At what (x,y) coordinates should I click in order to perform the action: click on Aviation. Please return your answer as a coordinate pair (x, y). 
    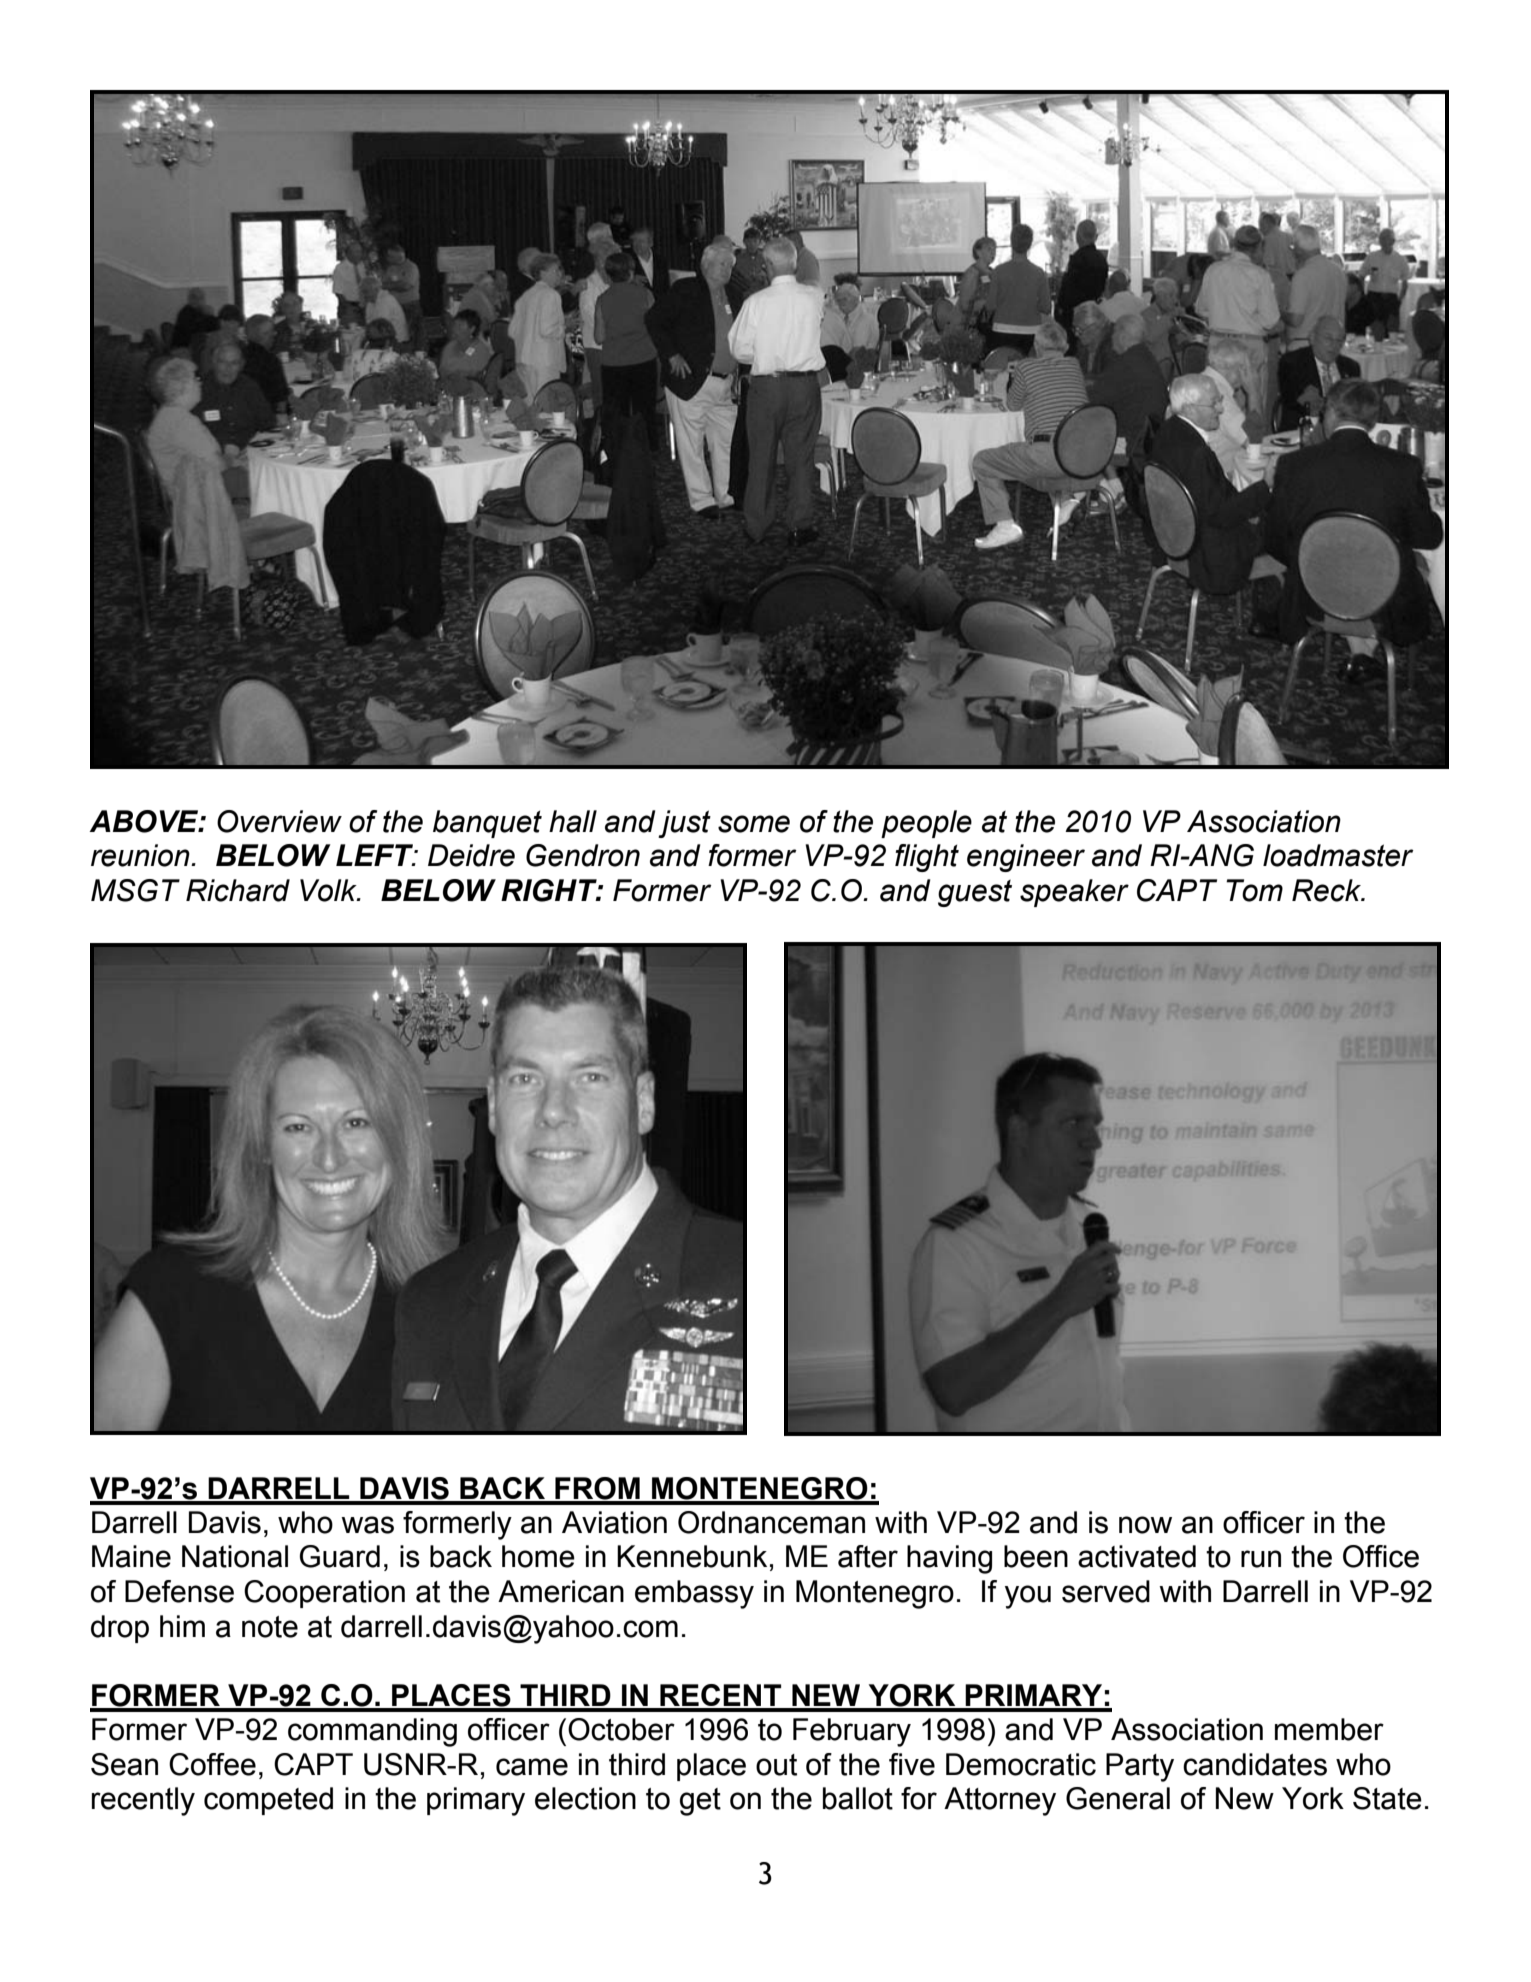
    Looking at the image, I should click on (614, 1522).
